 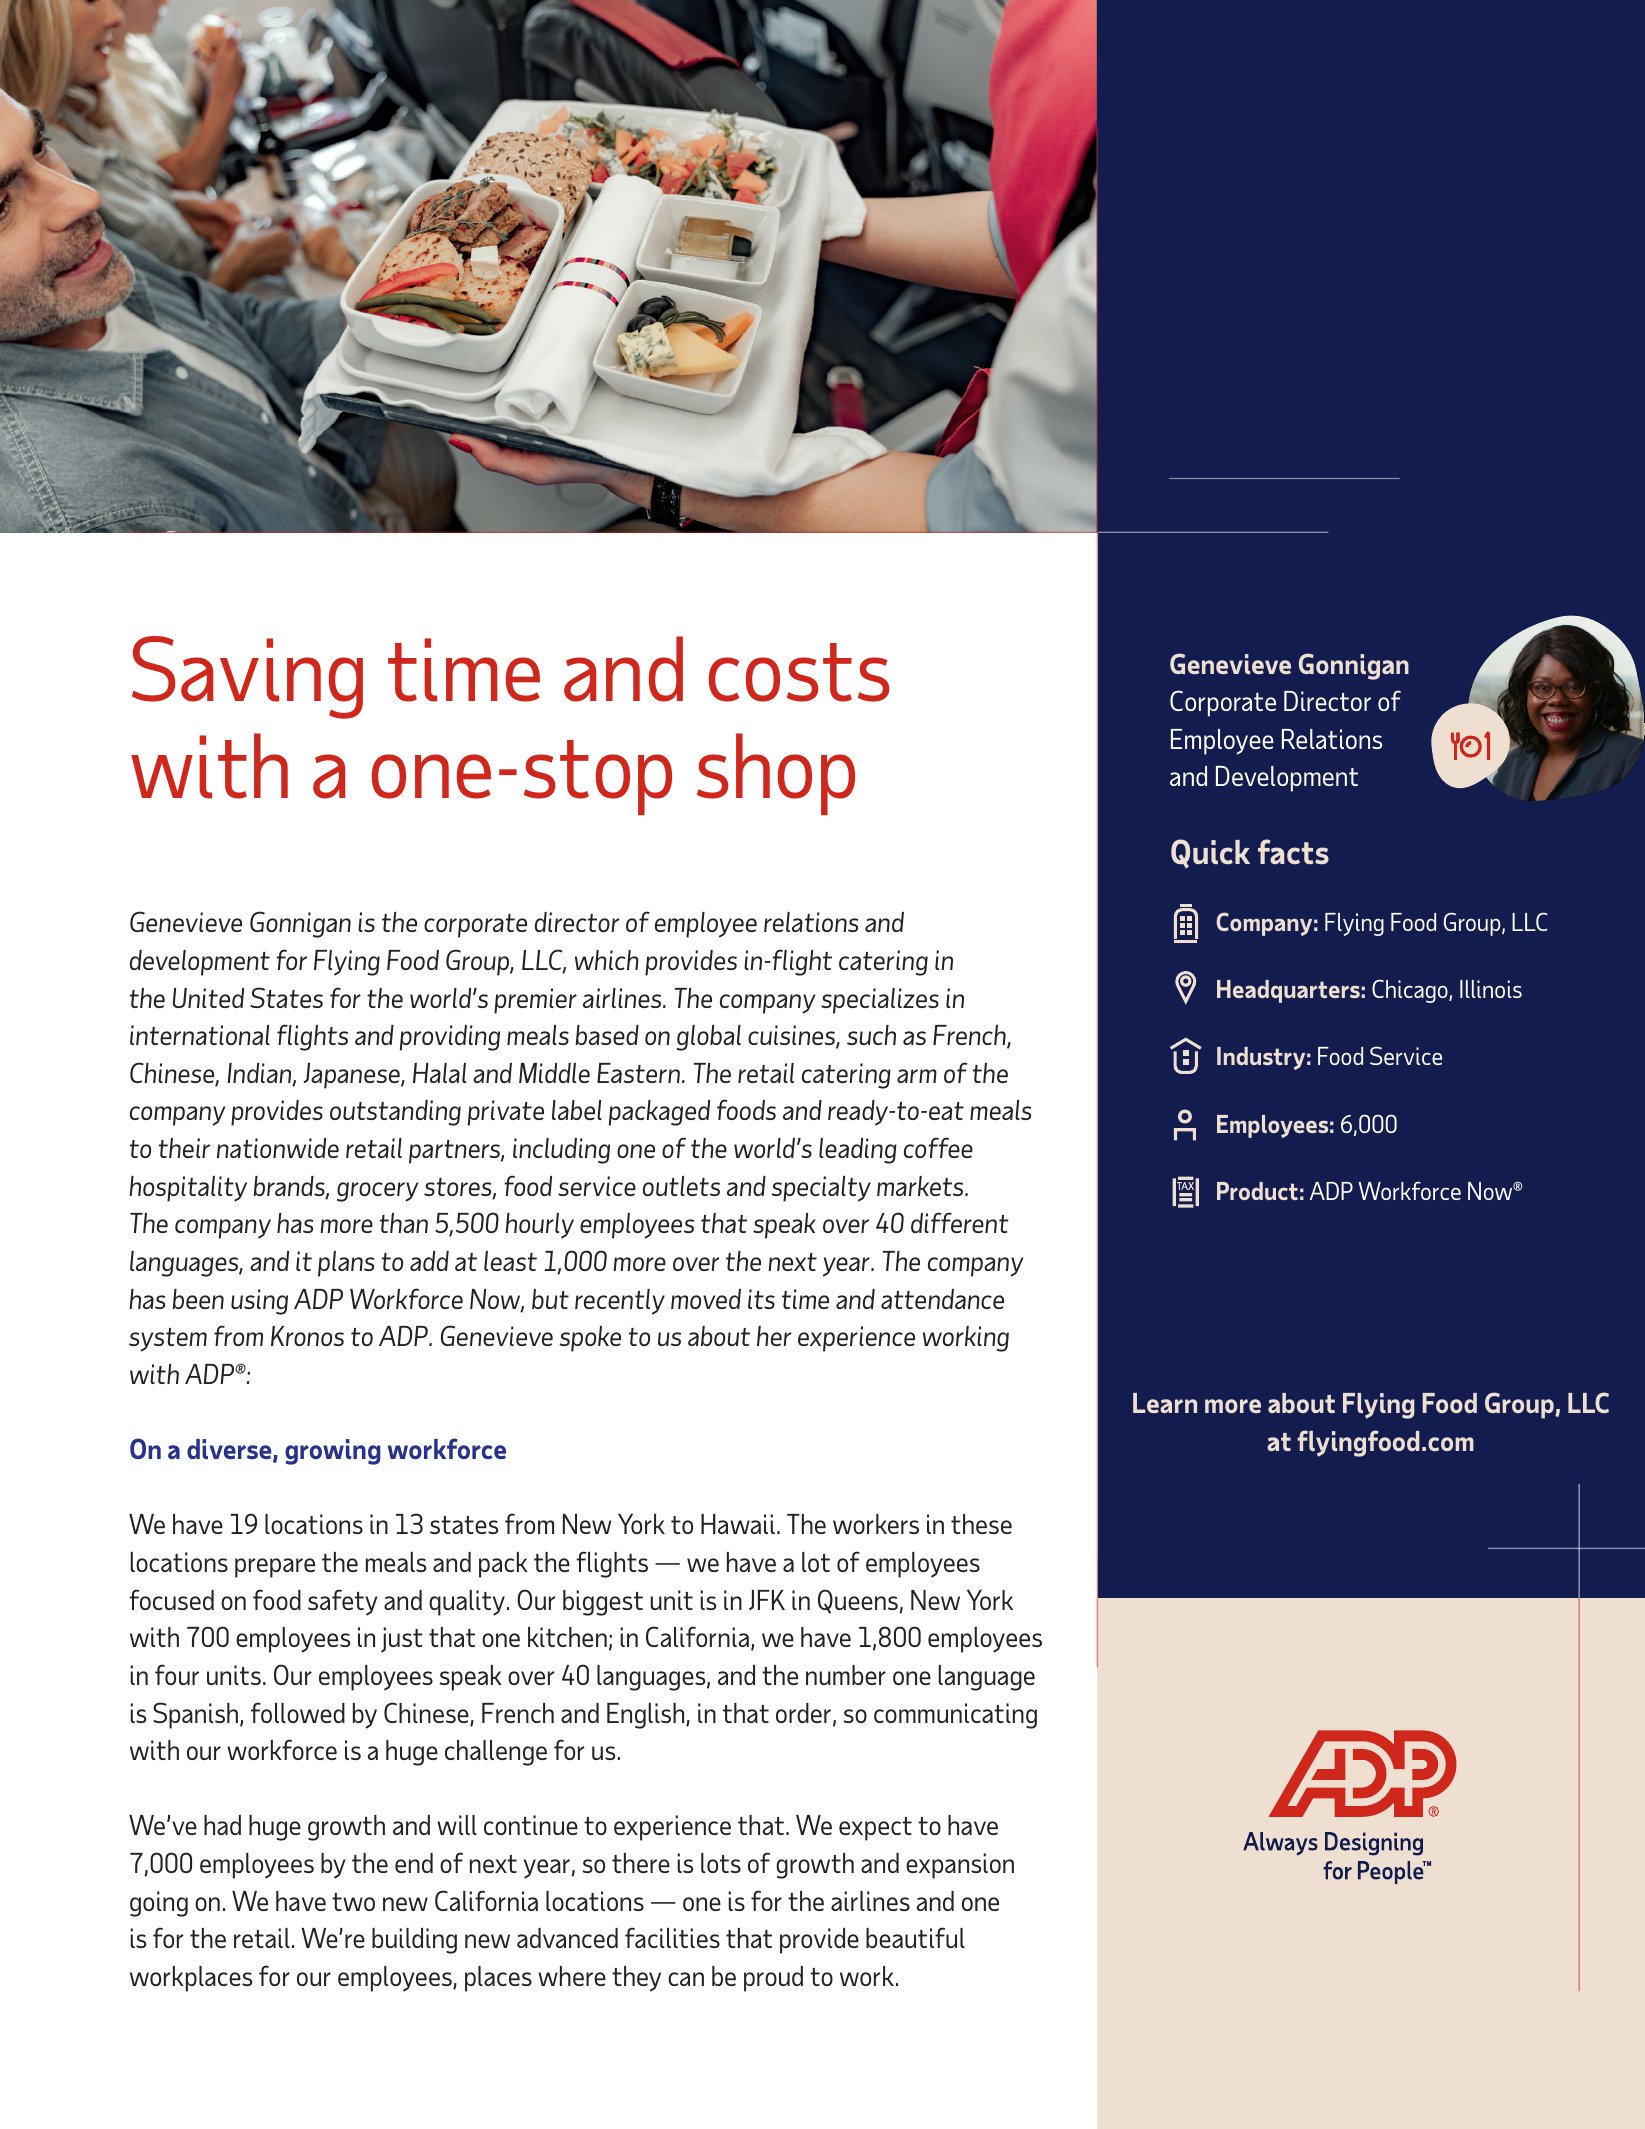 What do you see at coordinates (1165, 1403) in the screenshot?
I see `Learn` at bounding box center [1165, 1403].
